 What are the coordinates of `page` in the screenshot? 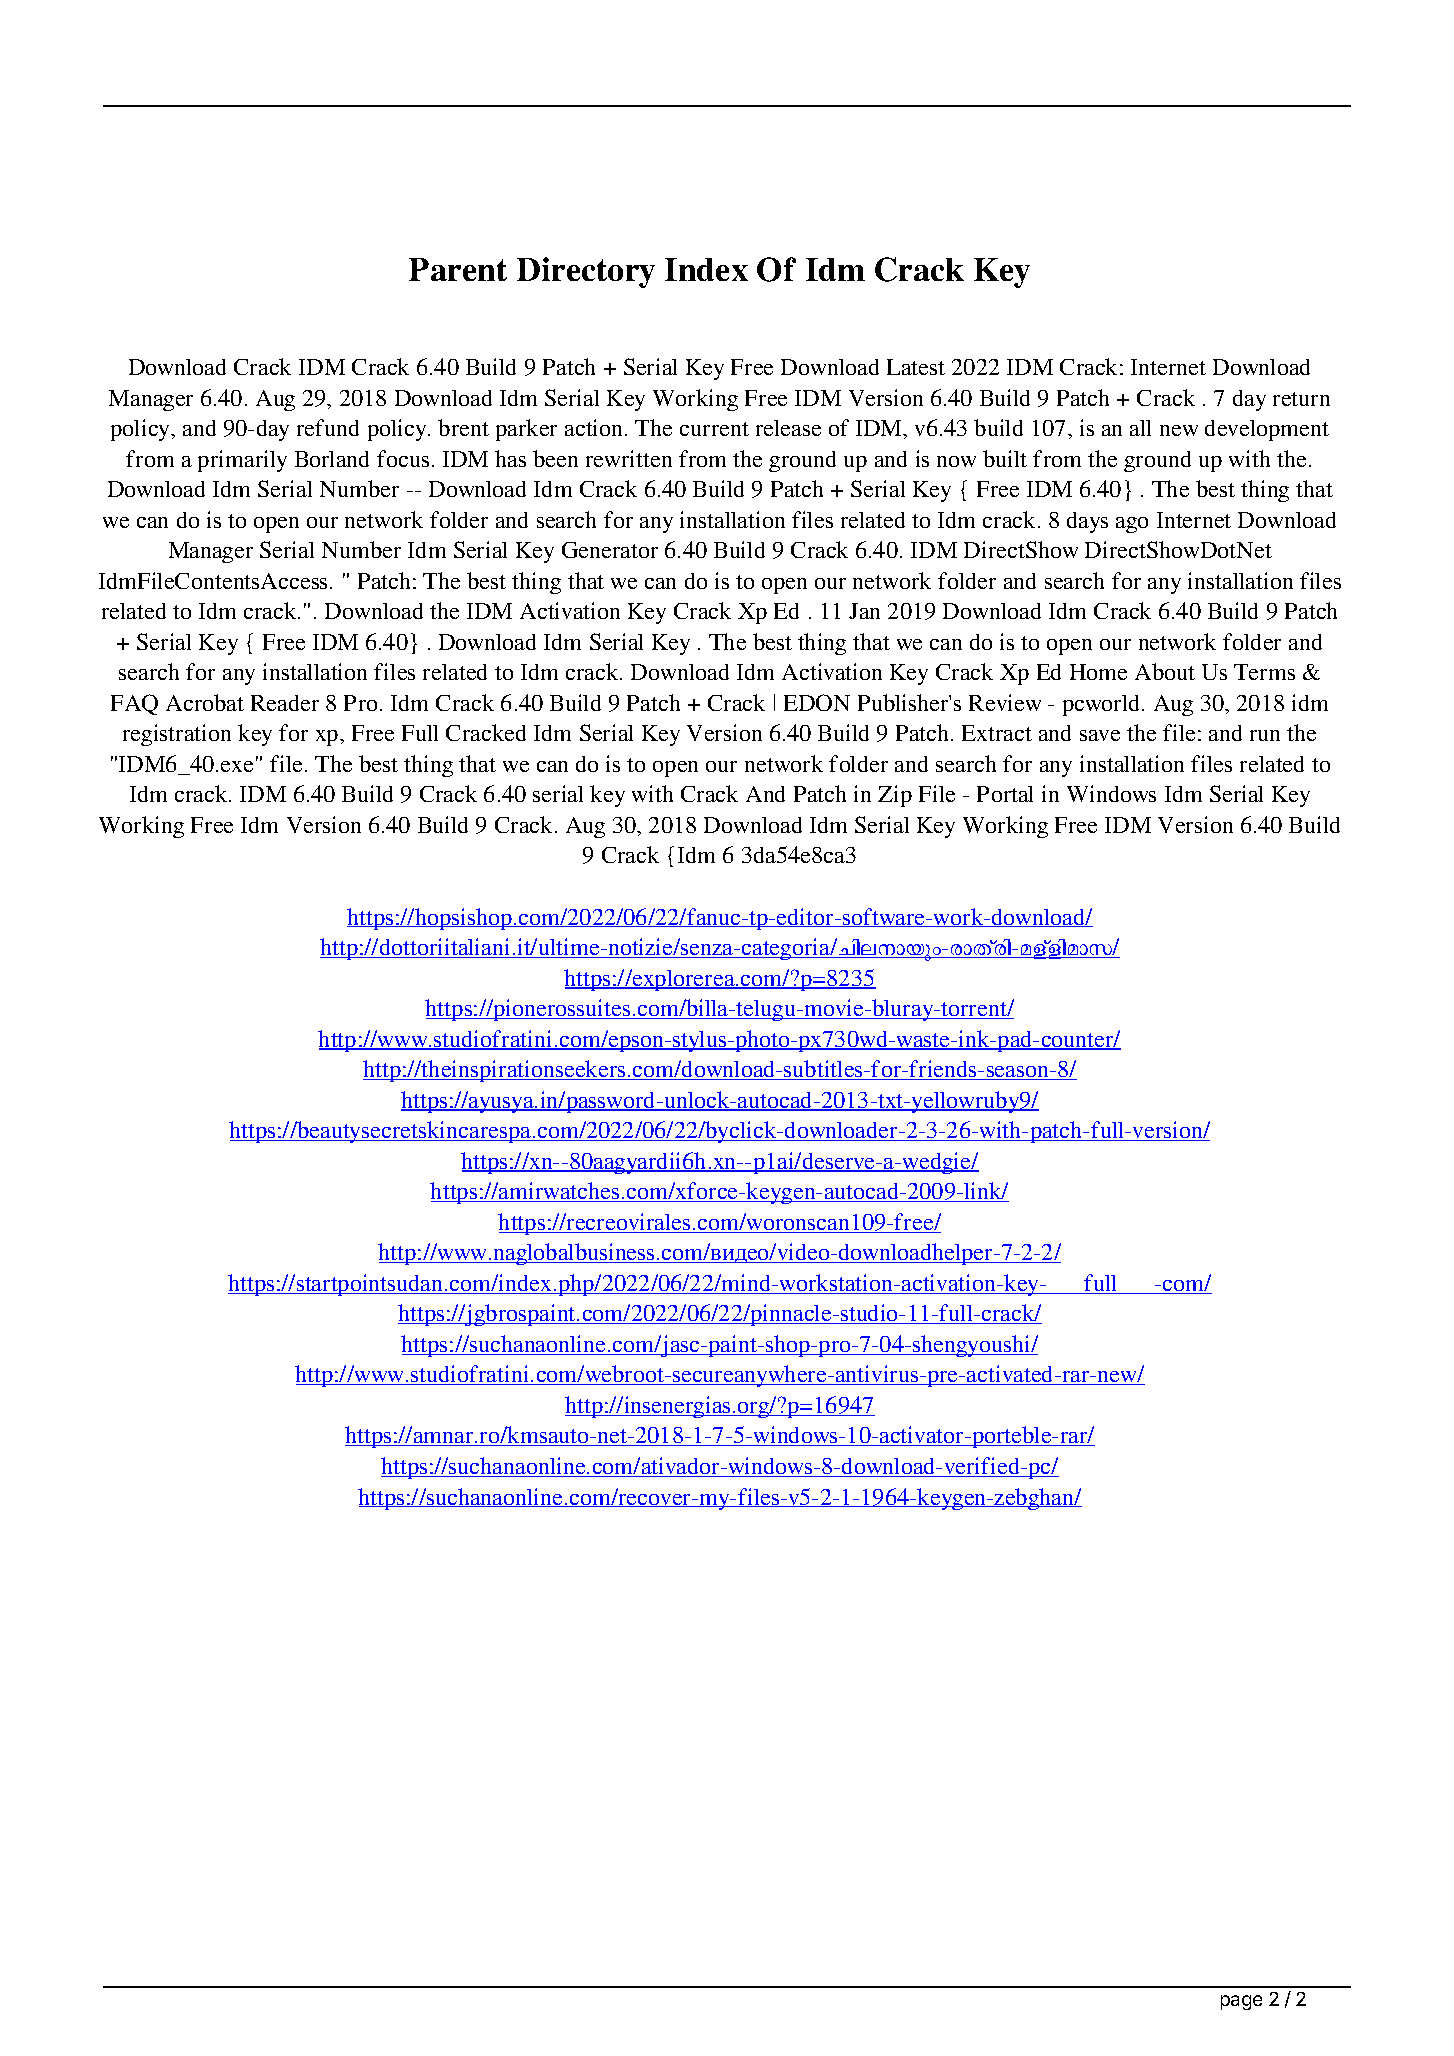 It's located at (1241, 2002).
